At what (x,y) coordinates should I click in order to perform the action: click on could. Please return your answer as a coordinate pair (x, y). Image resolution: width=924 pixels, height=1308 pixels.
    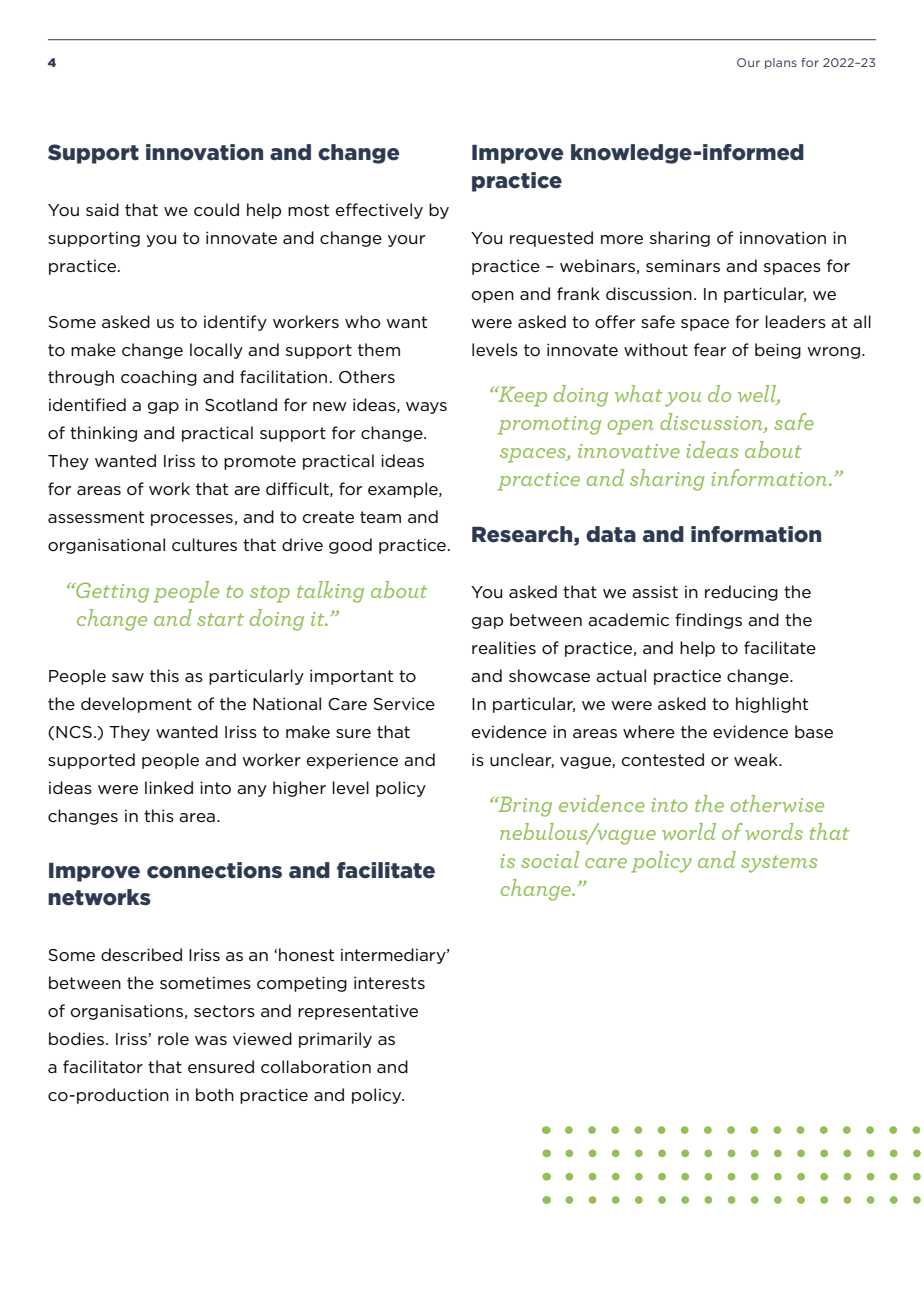
    Looking at the image, I should click on (216, 210).
